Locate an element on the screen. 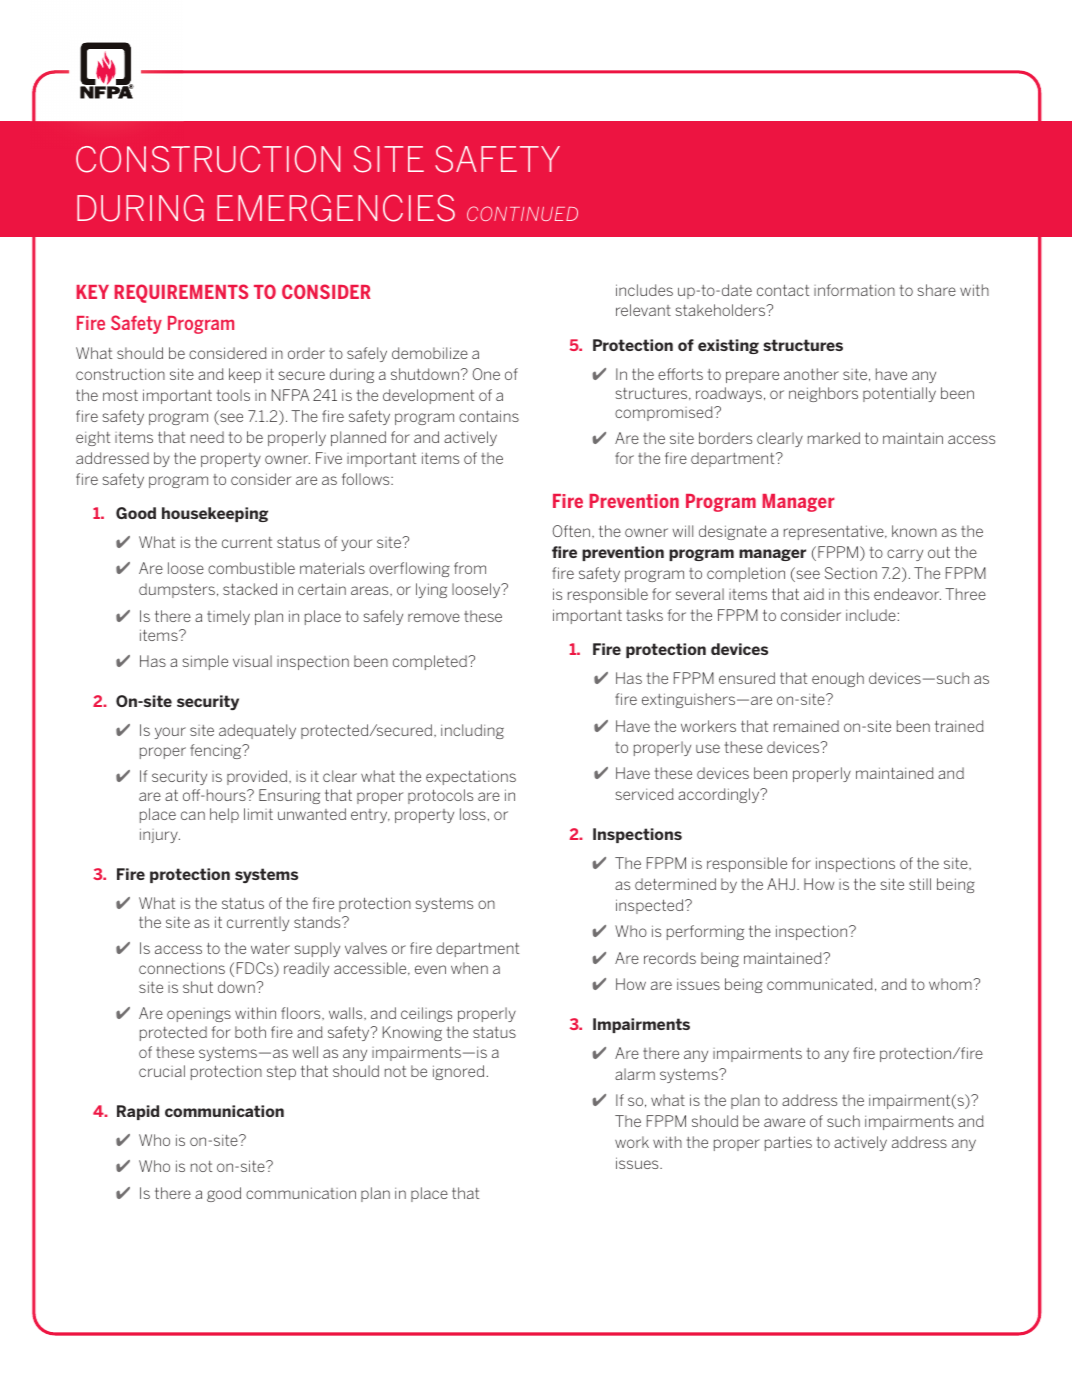 The width and height of the screenshot is (1072, 1387). CONTINUED is located at coordinates (522, 213).
